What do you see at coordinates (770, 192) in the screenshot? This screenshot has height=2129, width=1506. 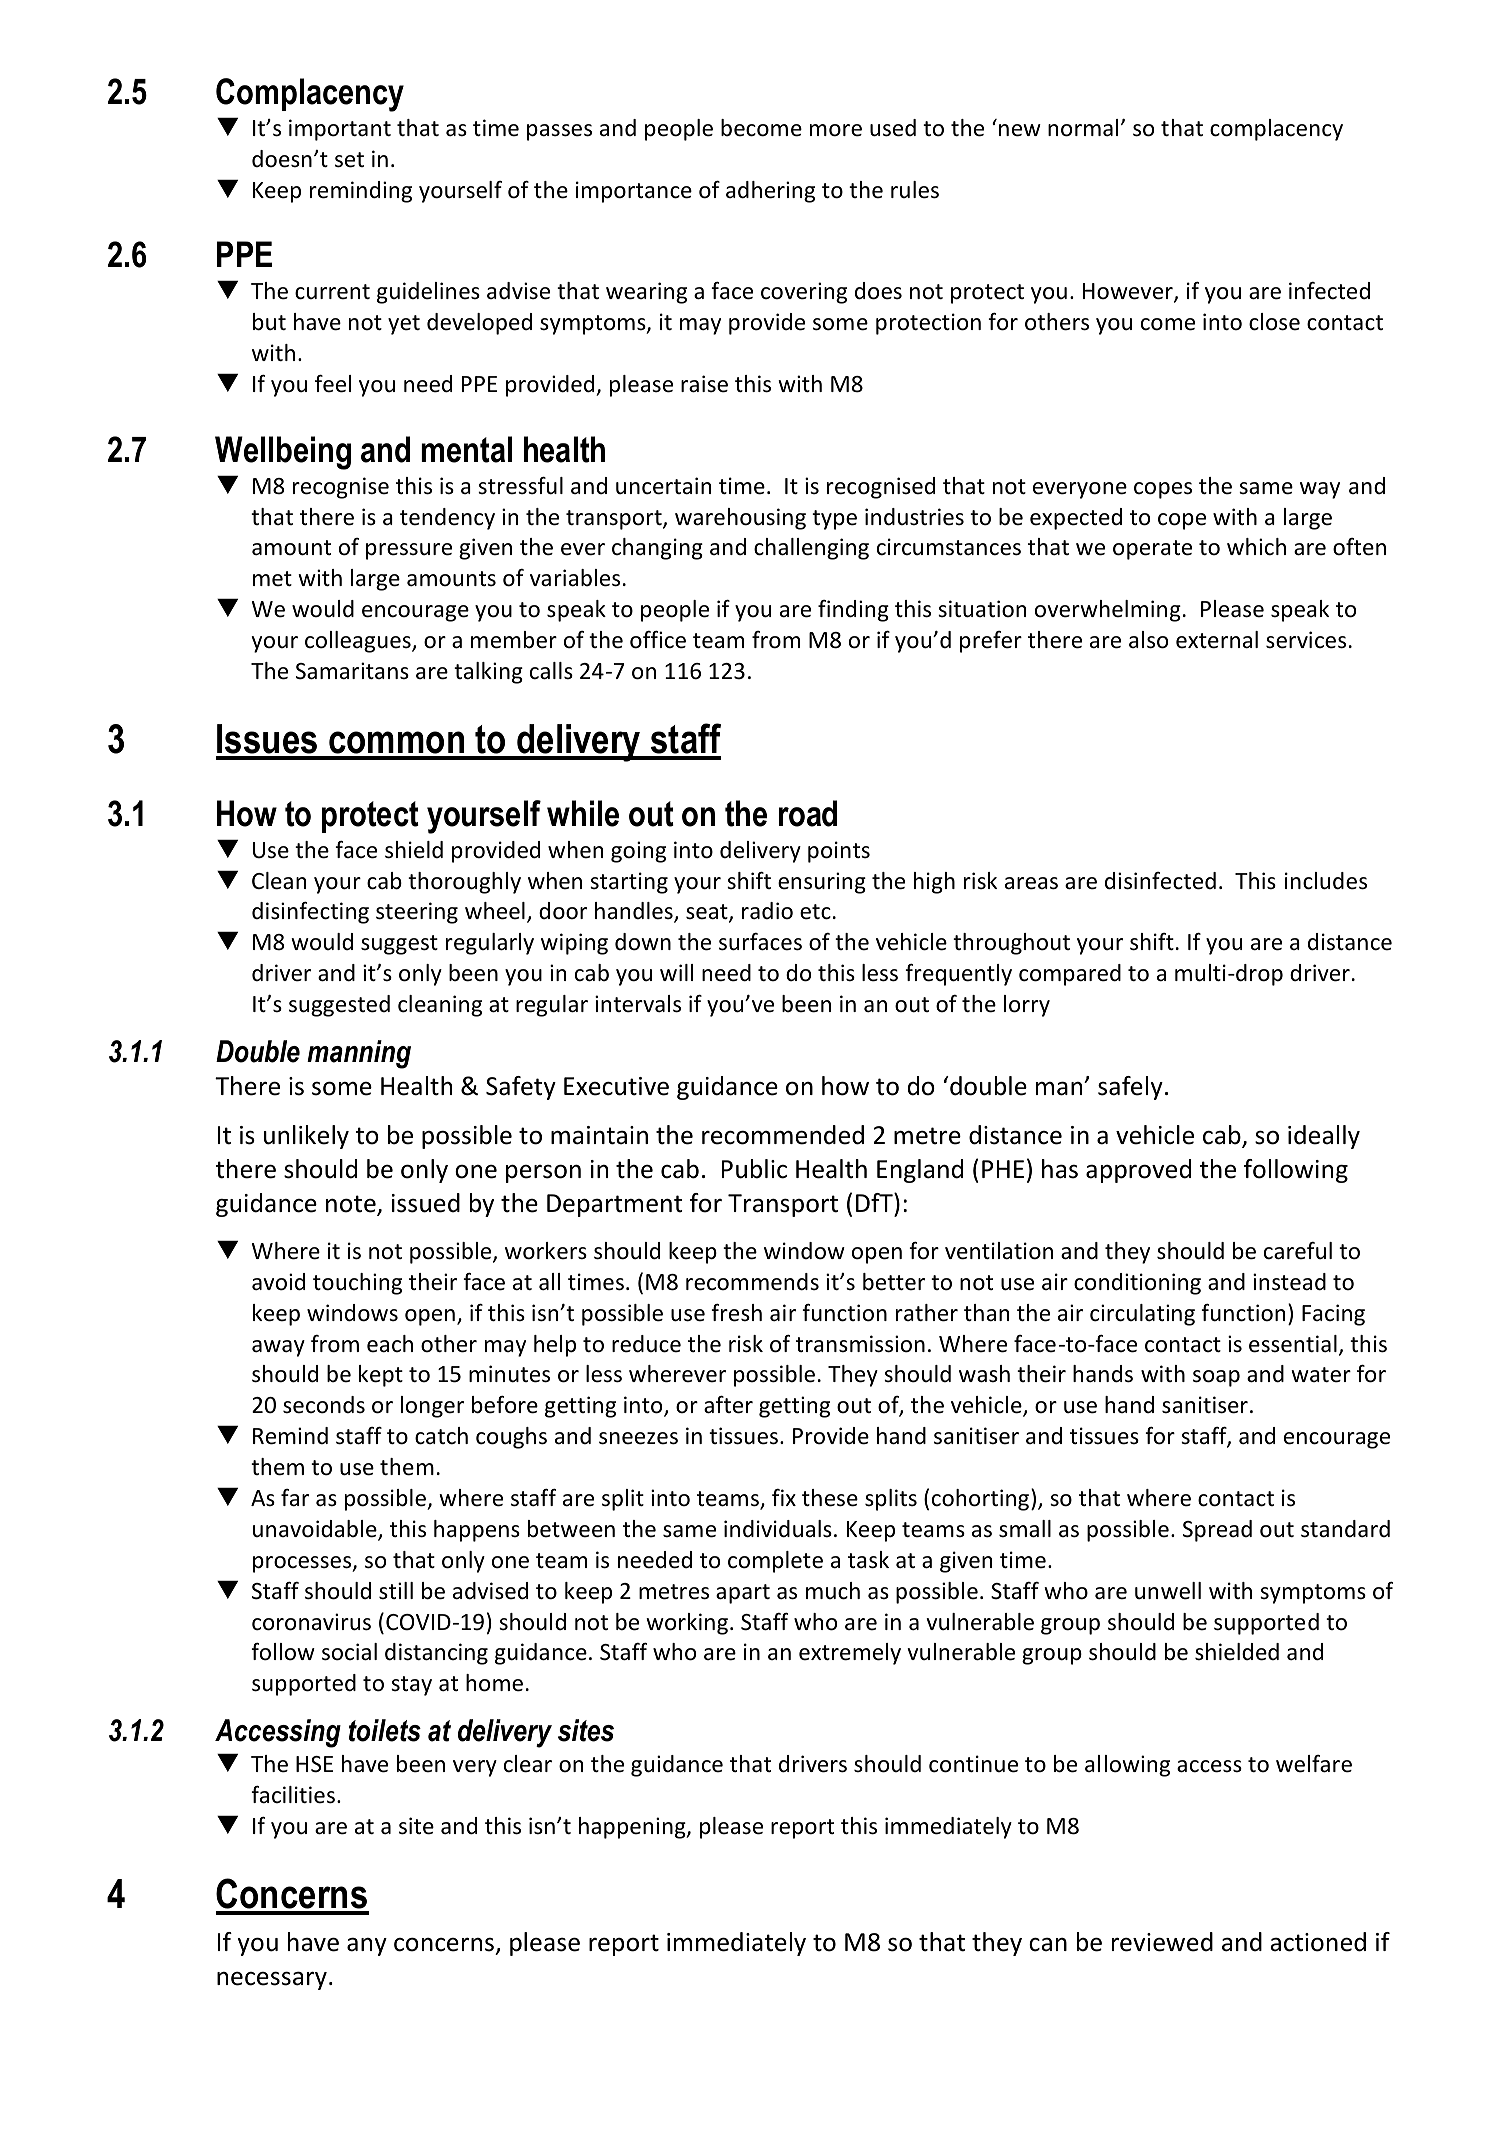 I see `adhering` at bounding box center [770, 192].
